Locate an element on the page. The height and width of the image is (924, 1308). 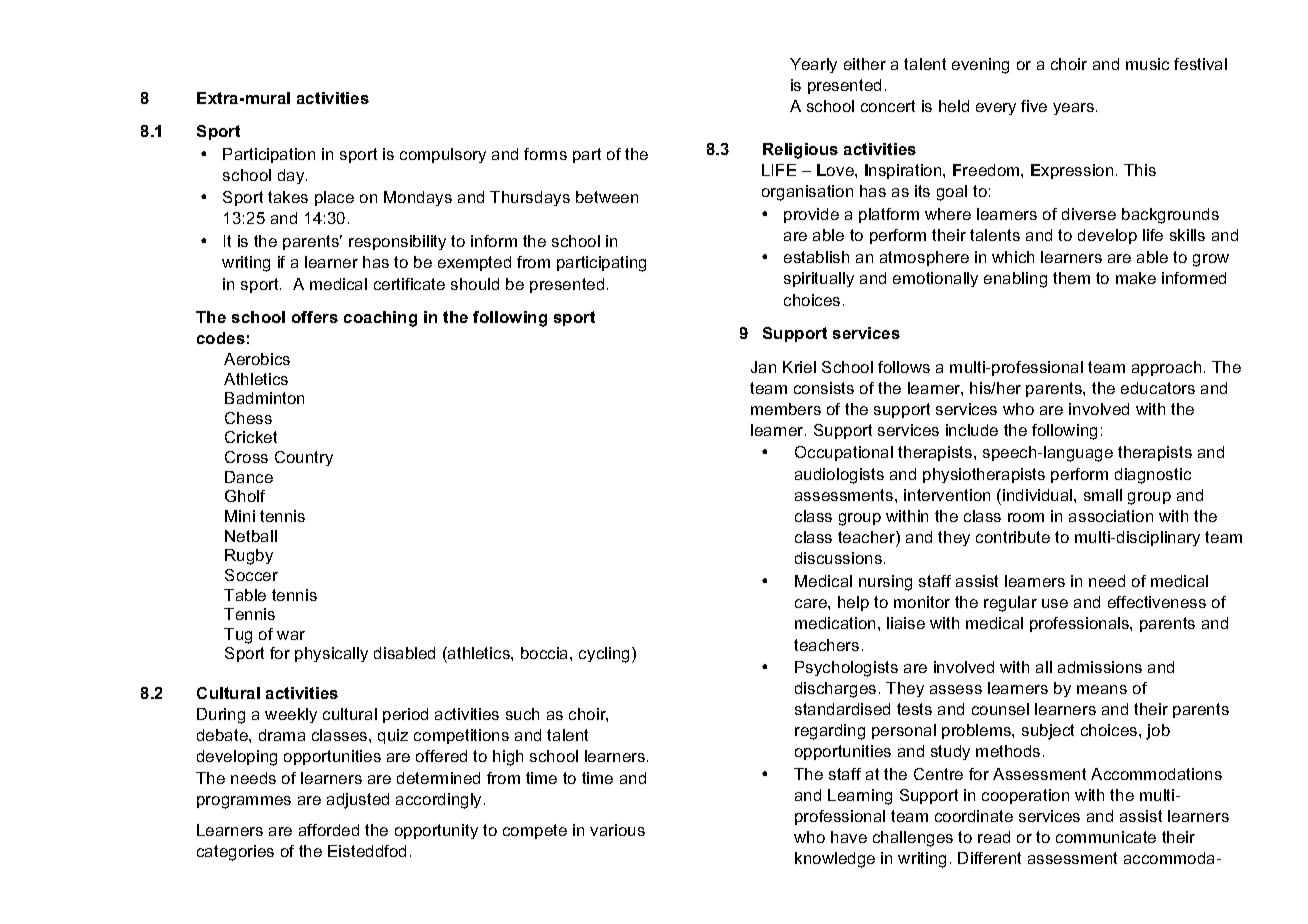
compulsory is located at coordinates (443, 155).
